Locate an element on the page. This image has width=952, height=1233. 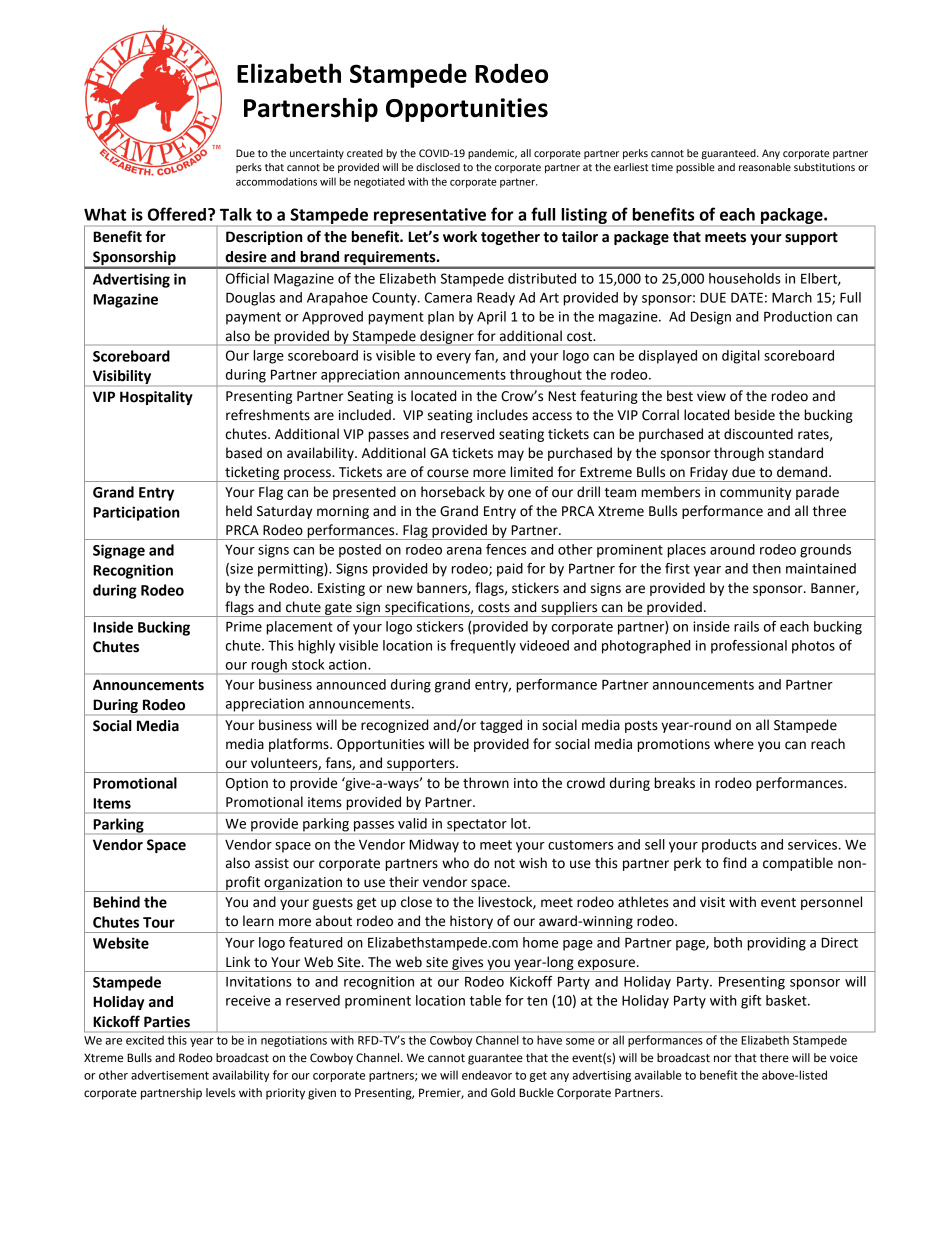
thrown is located at coordinates (486, 783).
